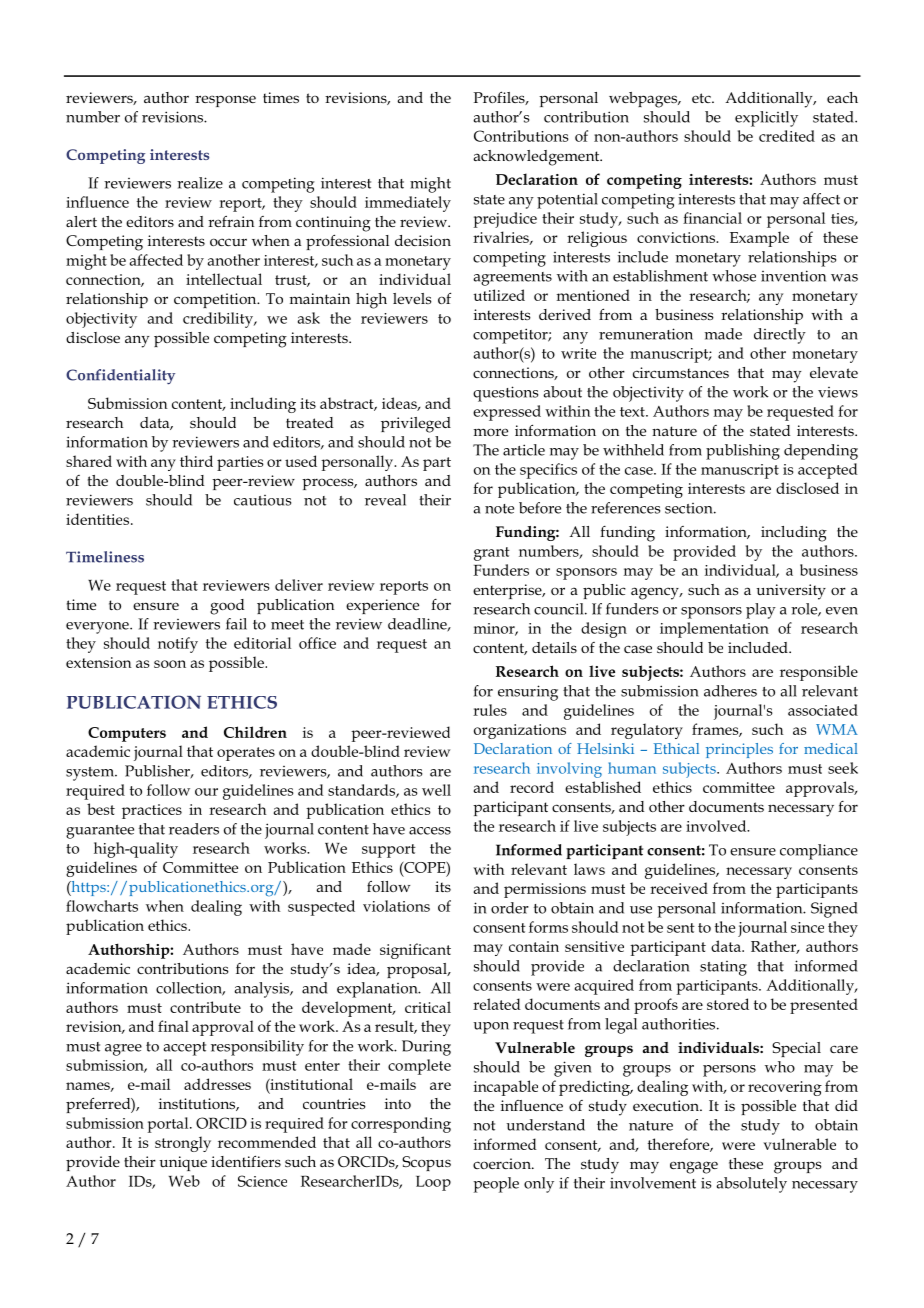  What do you see at coordinates (751, 1185) in the screenshot?
I see `absolutely` at bounding box center [751, 1185].
